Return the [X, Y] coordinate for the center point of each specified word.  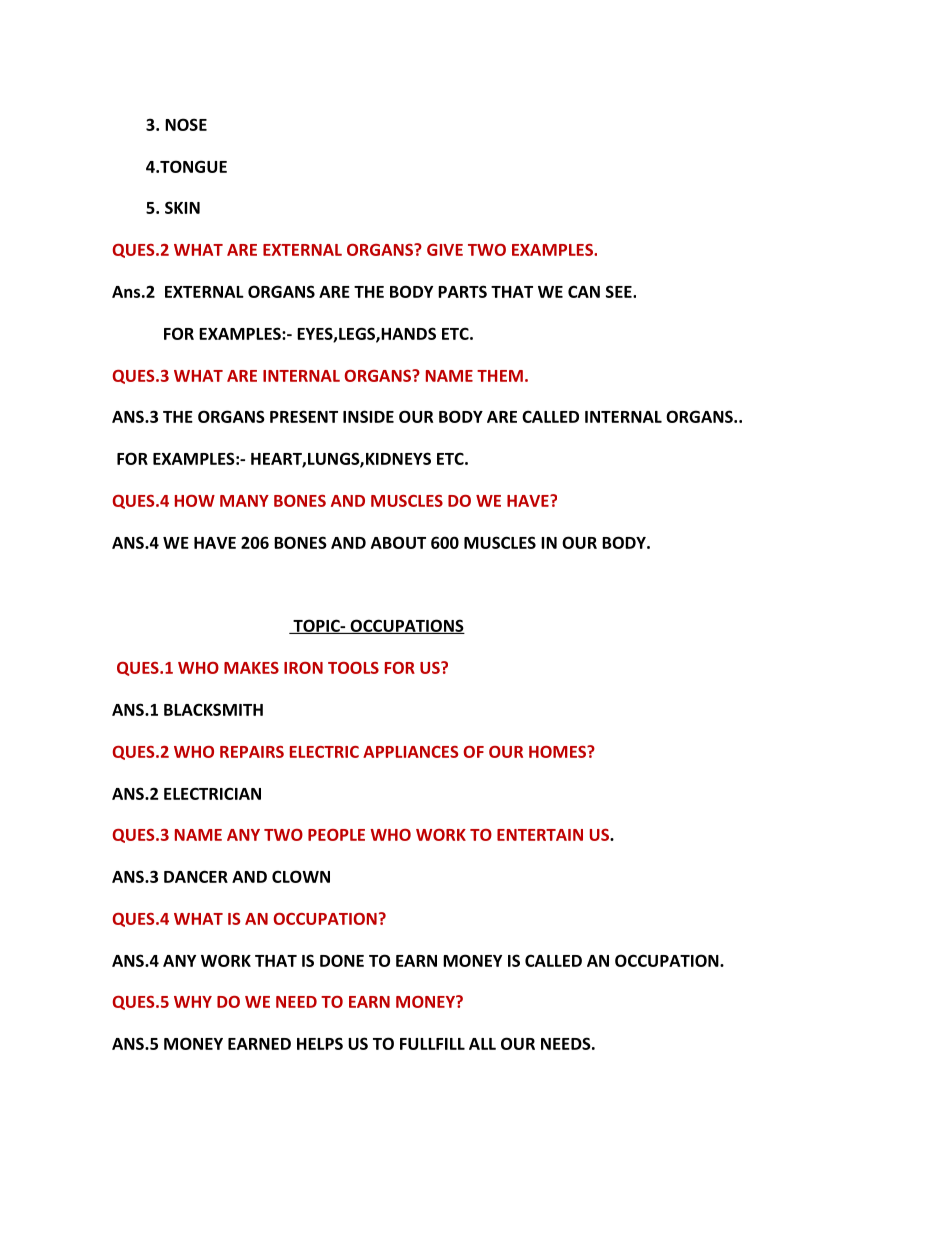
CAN [584, 291]
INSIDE [368, 416]
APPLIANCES [410, 752]
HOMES [558, 752]
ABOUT [398, 542]
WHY [193, 1002]
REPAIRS [252, 752]
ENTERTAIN [540, 835]
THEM [500, 376]
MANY [244, 501]
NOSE [186, 124]
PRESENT [304, 416]
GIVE [445, 250]
